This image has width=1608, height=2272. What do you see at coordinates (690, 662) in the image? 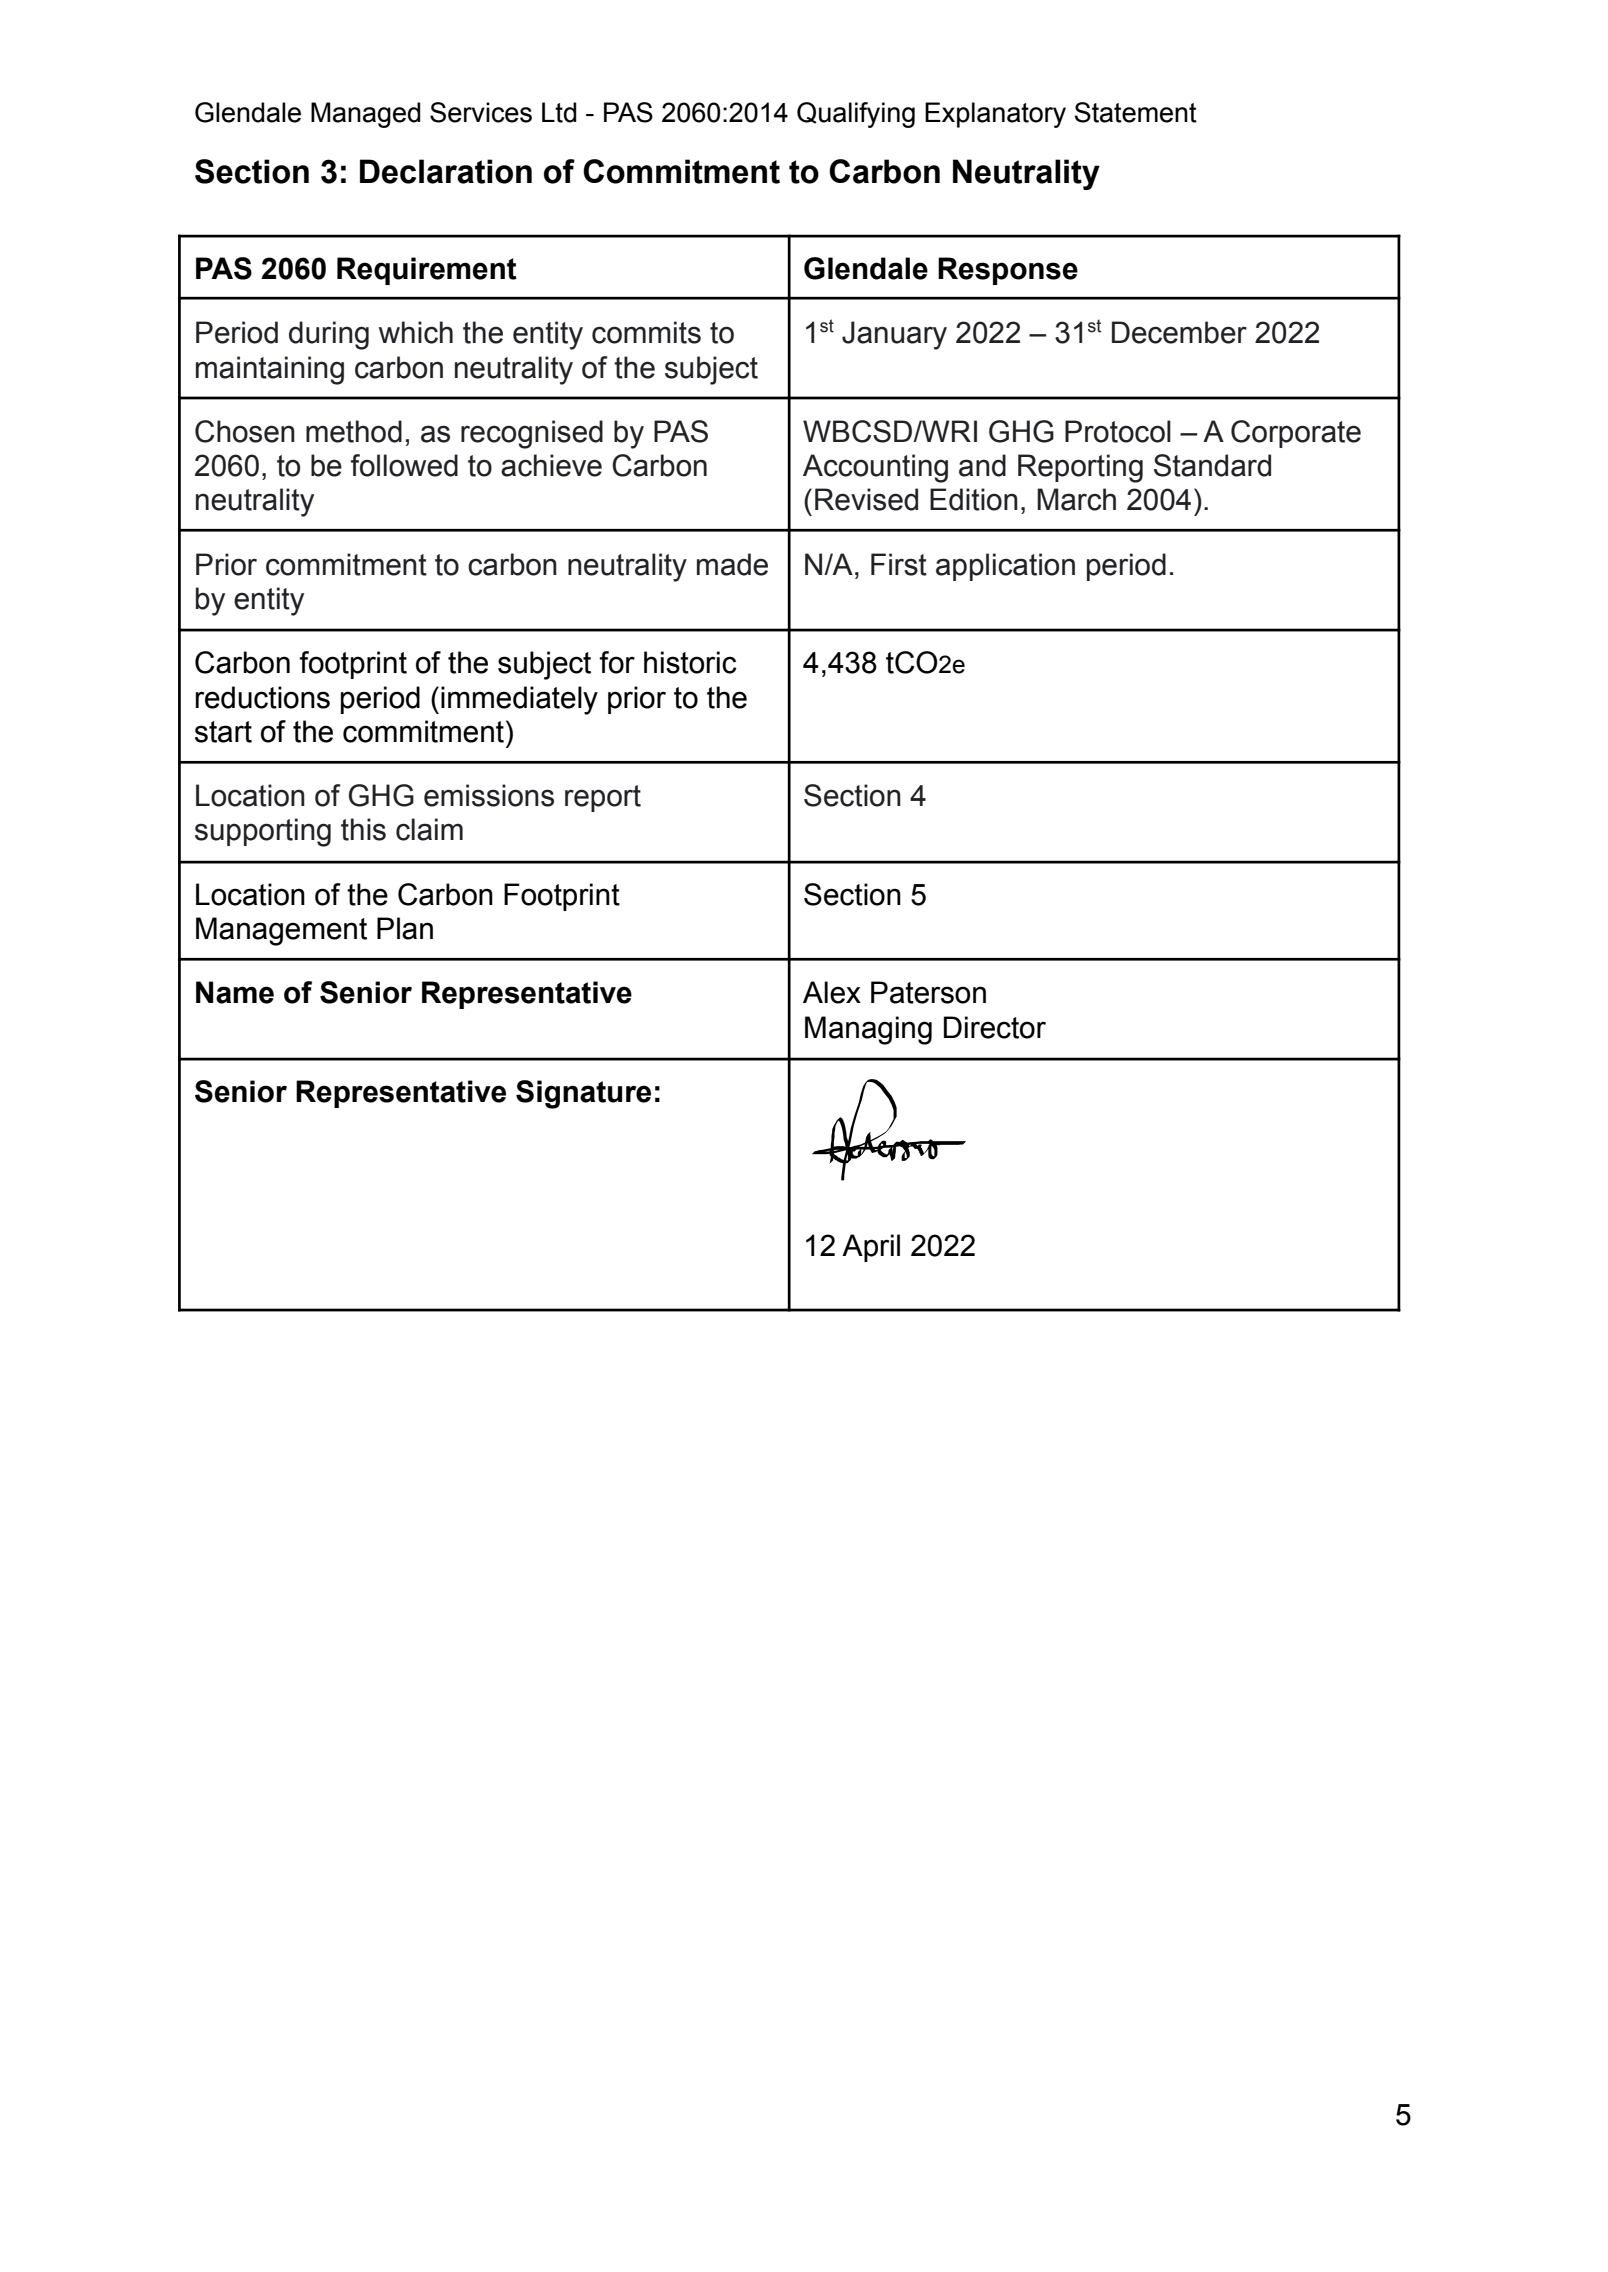
I see `historic` at bounding box center [690, 662].
